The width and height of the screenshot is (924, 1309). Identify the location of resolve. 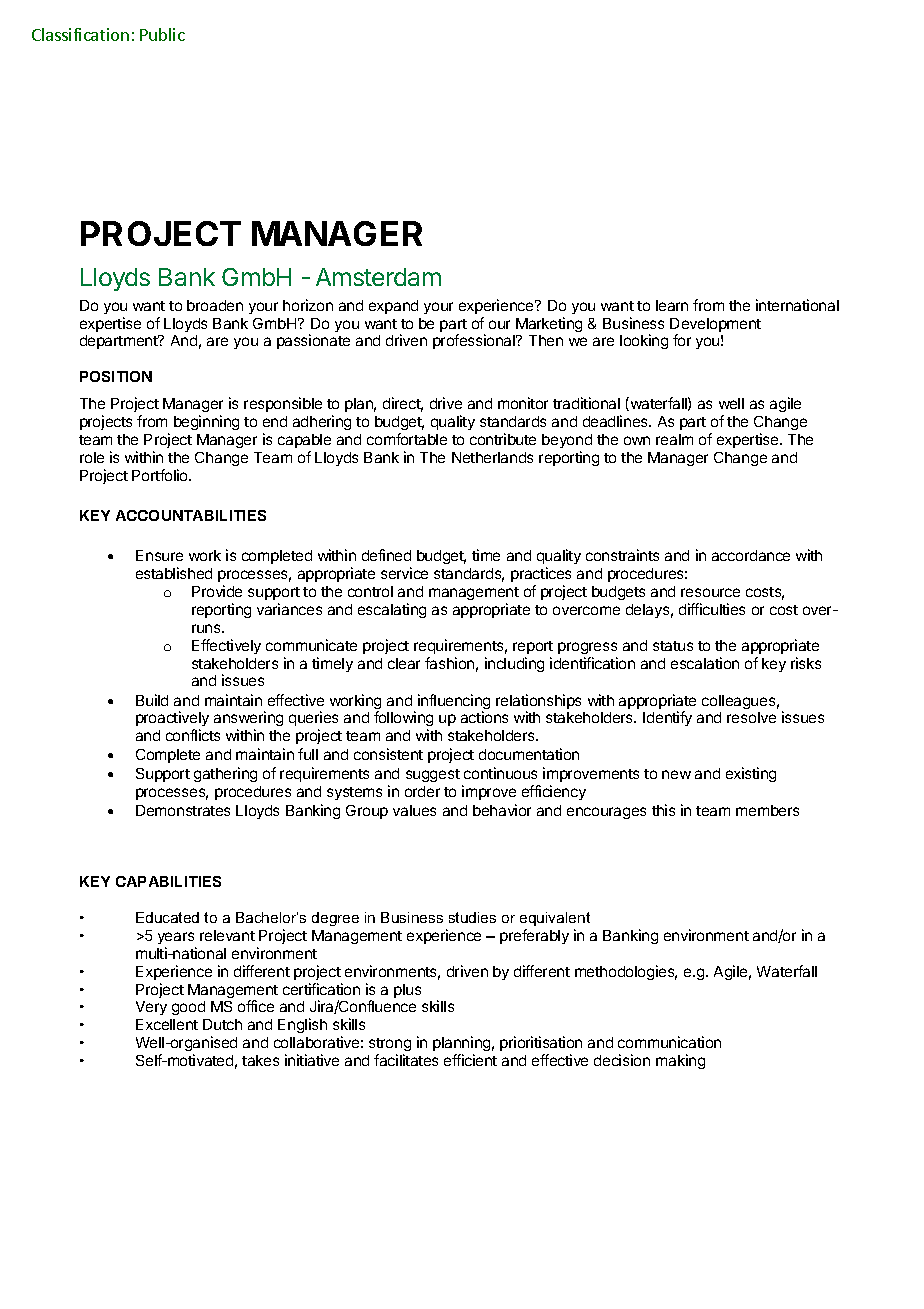
(751, 717).
